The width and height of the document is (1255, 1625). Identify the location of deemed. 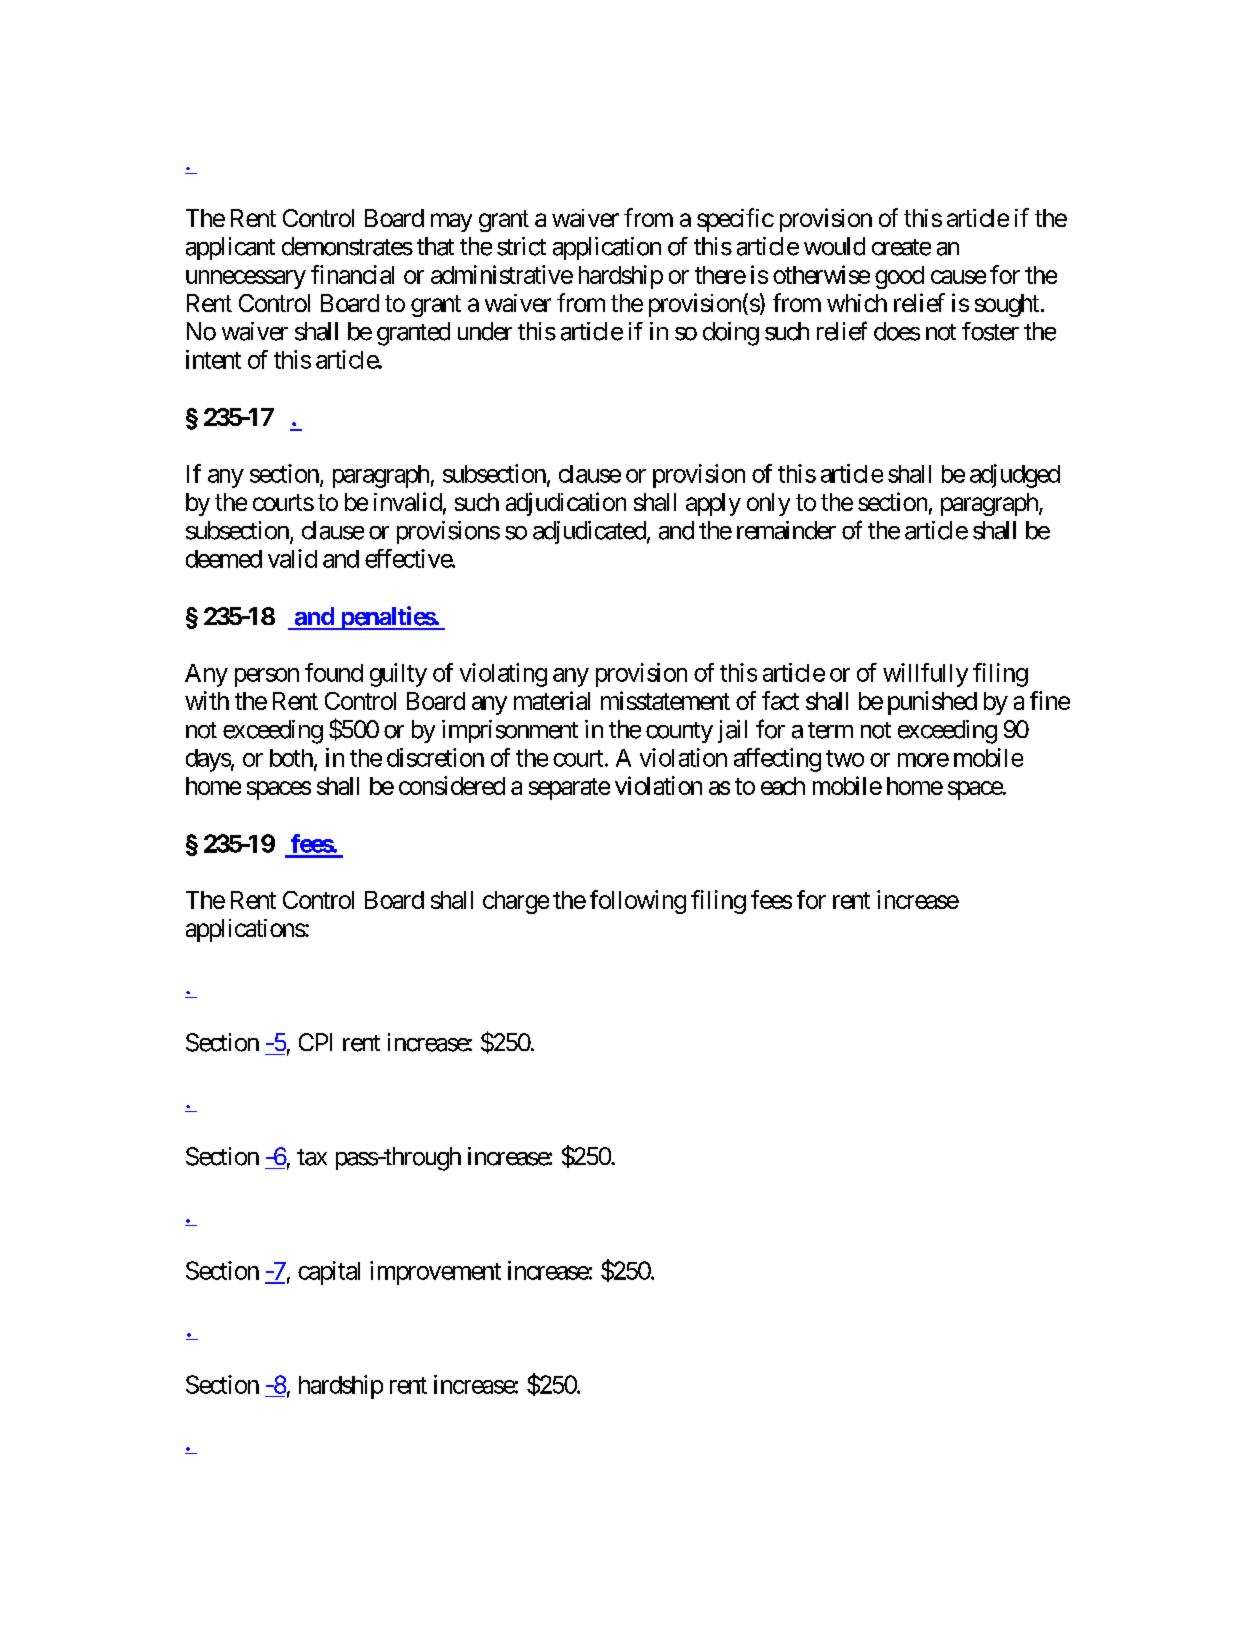
(224, 559).
